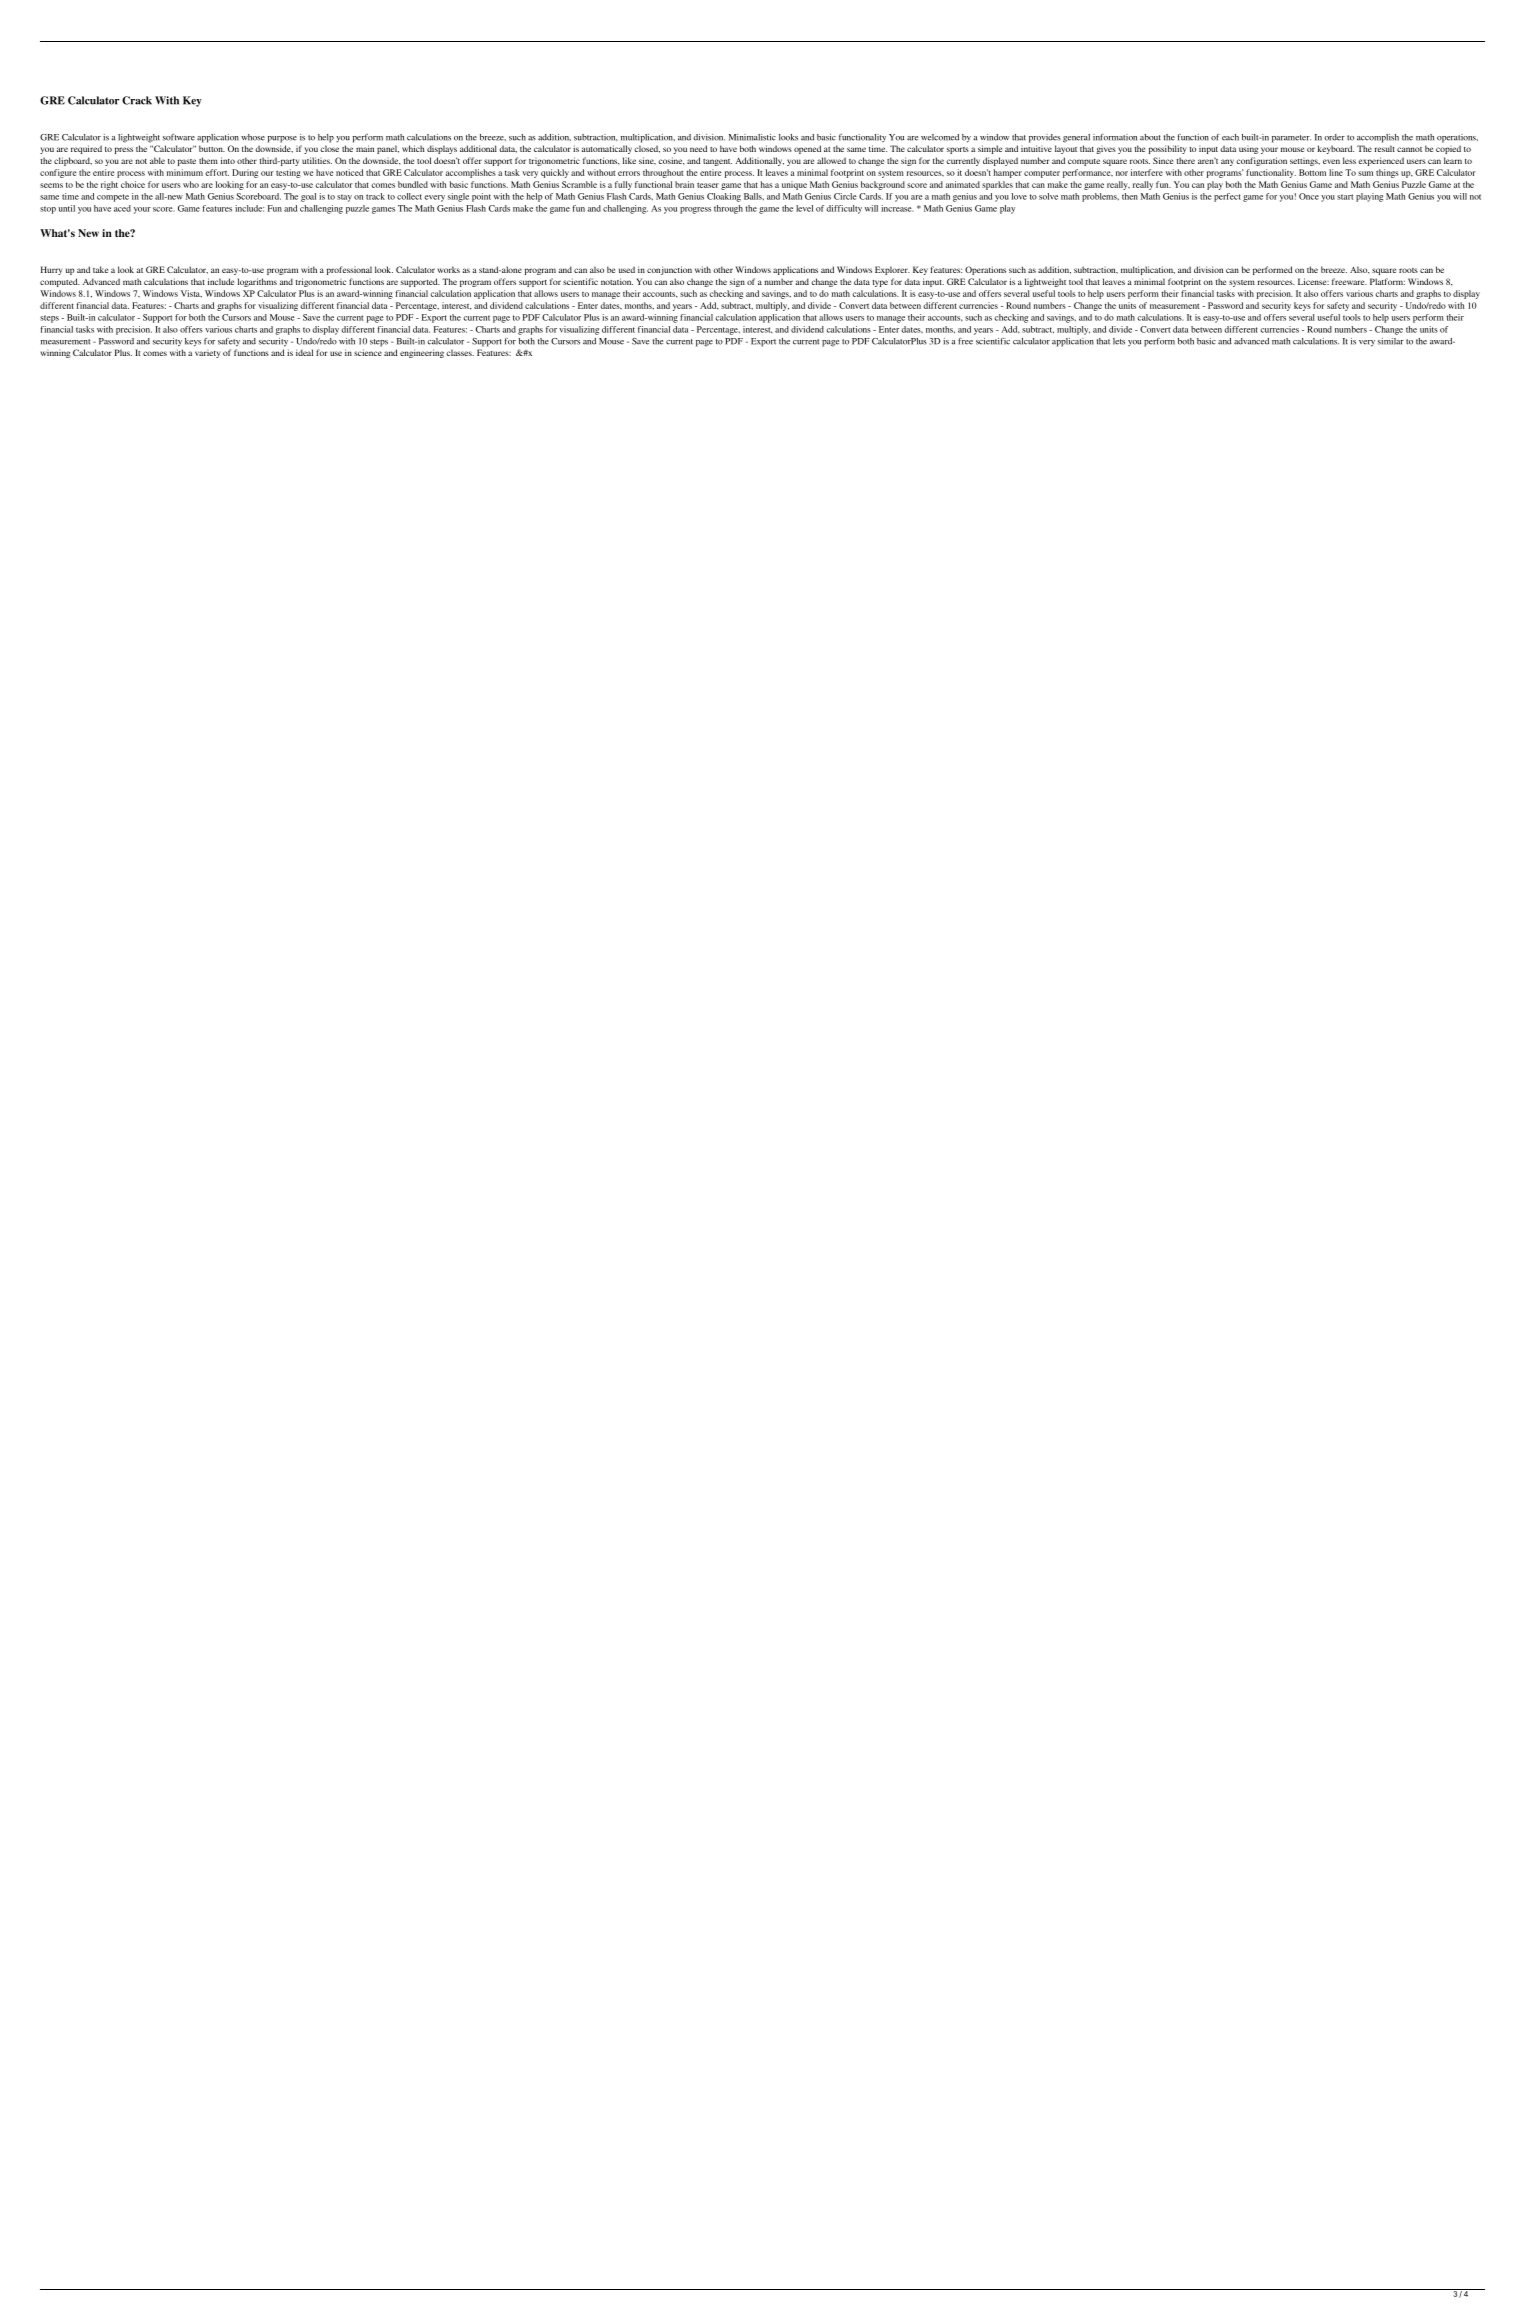 This screenshot has width=1525, height=2316. What do you see at coordinates (940, 137) in the screenshot?
I see `welcomed` at bounding box center [940, 137].
